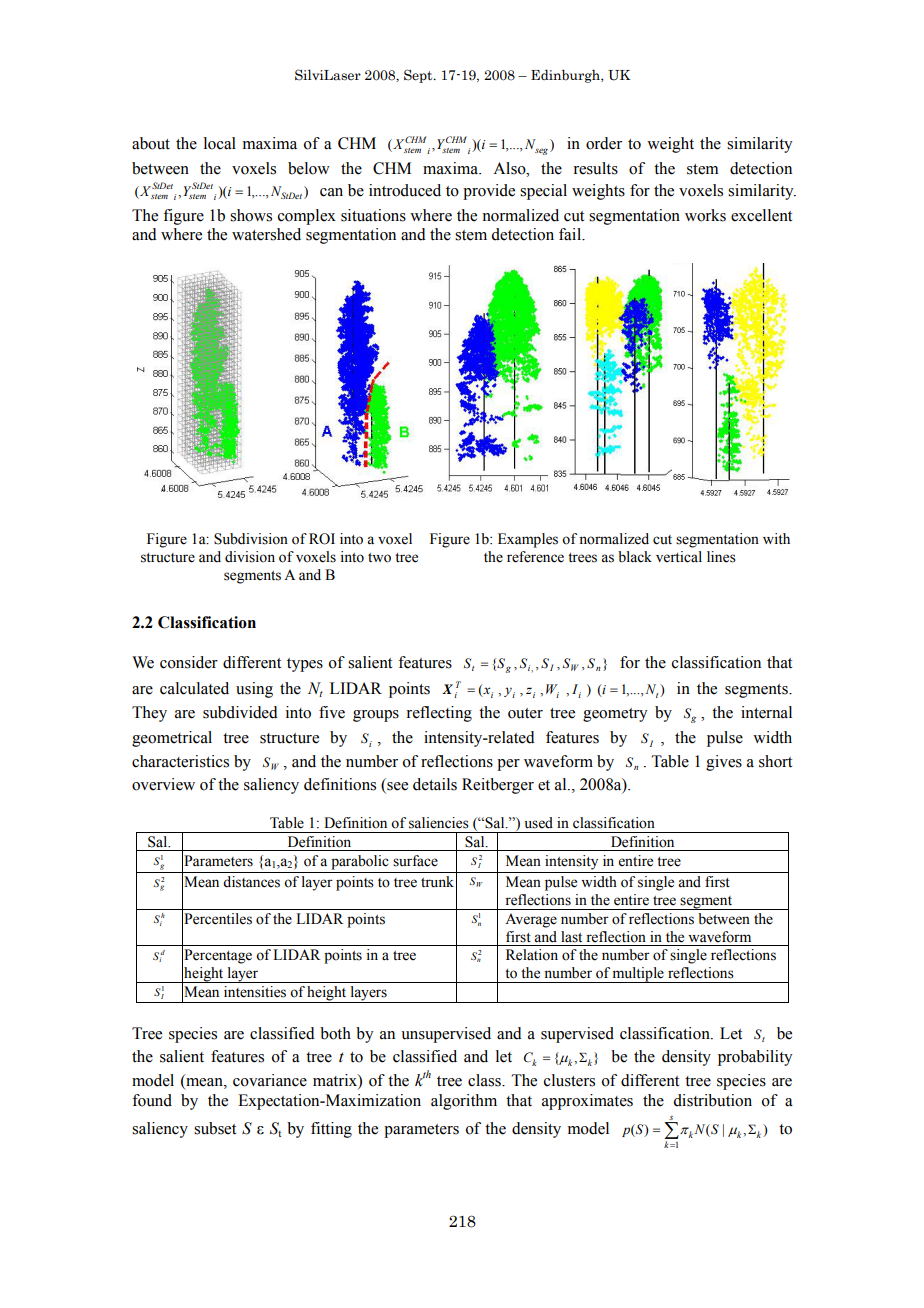 The width and height of the screenshot is (924, 1308). What do you see at coordinates (724, 763) in the screenshot?
I see `gives` at bounding box center [724, 763].
